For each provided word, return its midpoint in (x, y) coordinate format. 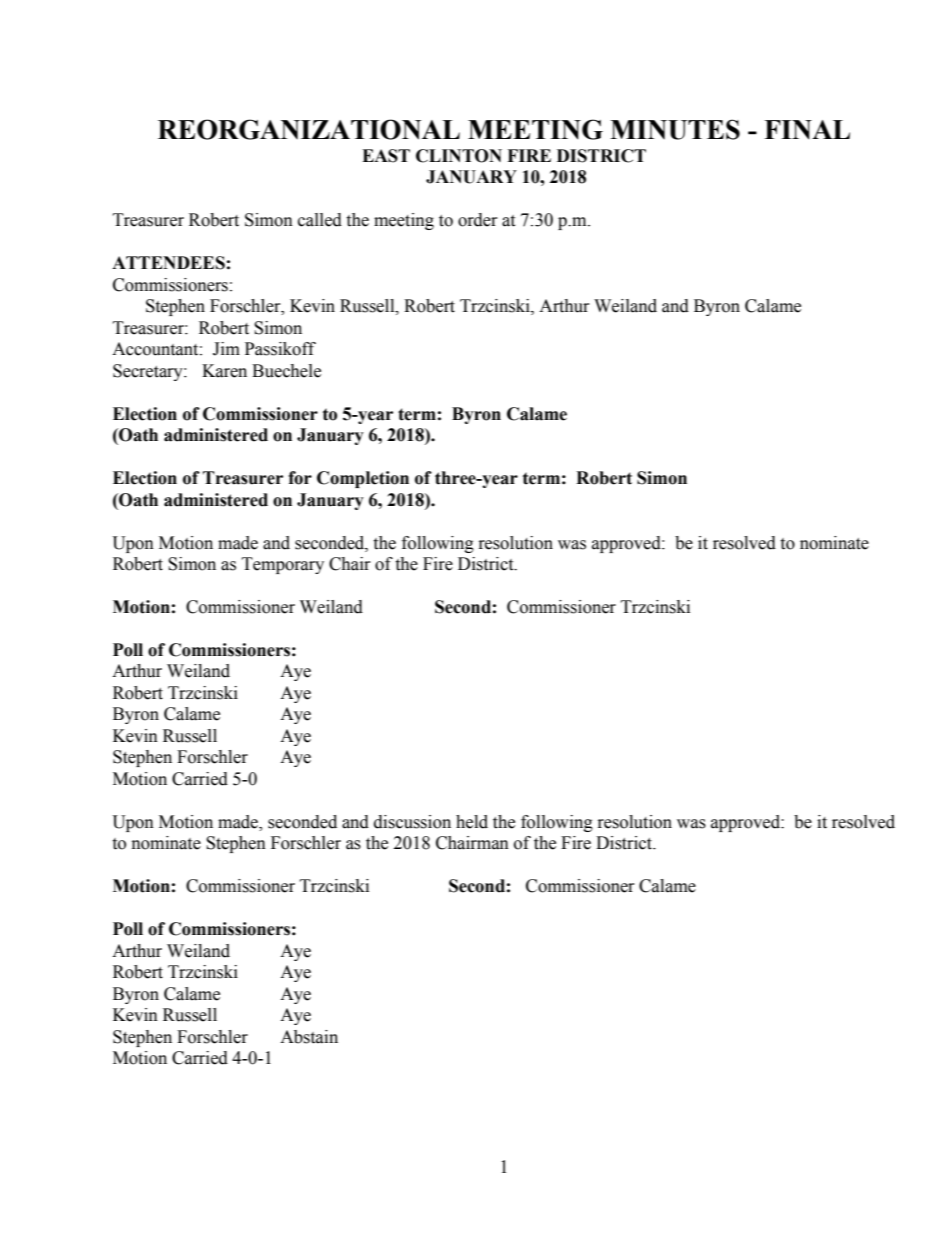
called (320, 220)
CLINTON (459, 156)
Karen (224, 371)
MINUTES (675, 129)
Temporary (283, 565)
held (472, 822)
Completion (363, 479)
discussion (412, 822)
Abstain (309, 1037)
